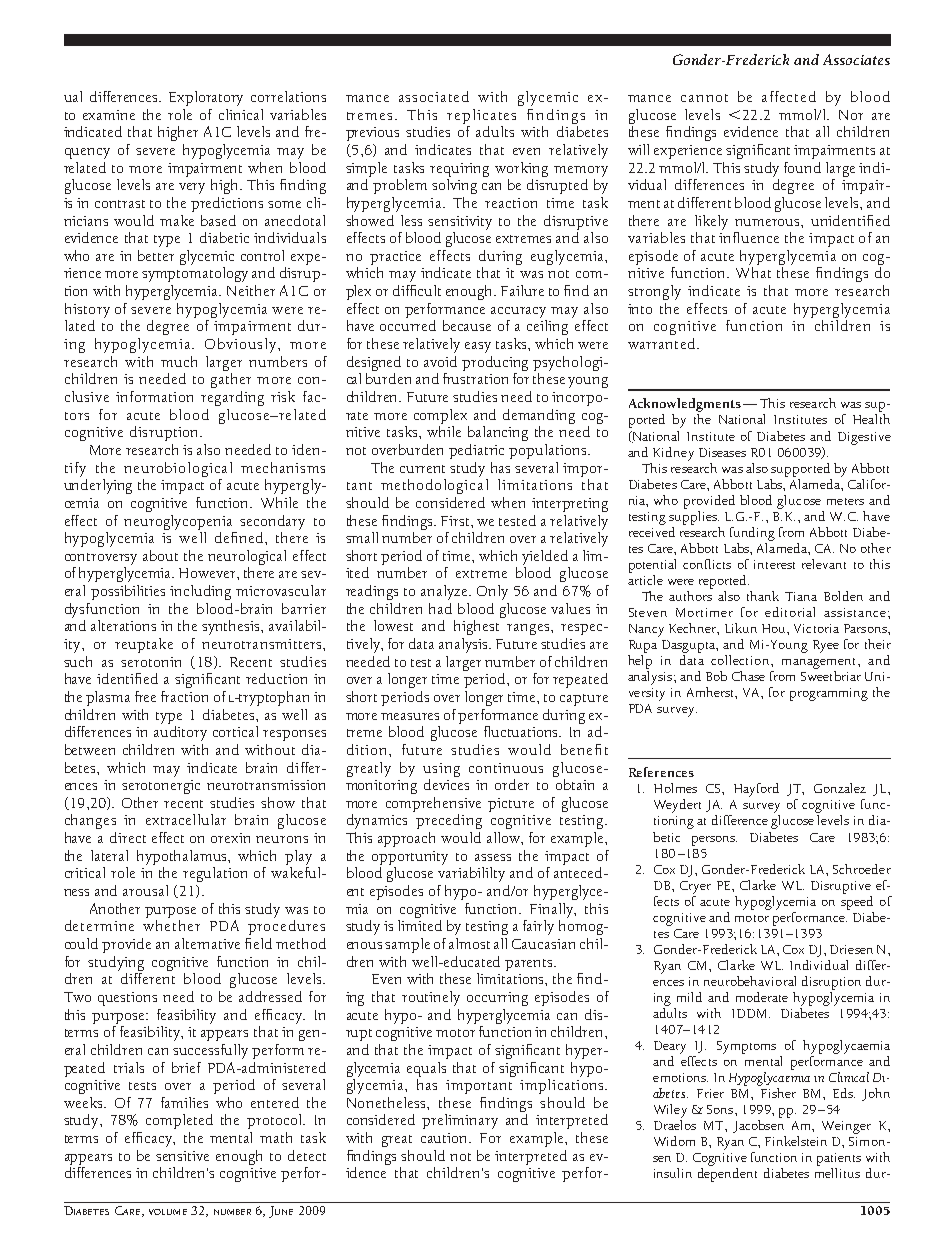 The image size is (952, 1256). Describe the element at coordinates (144, 645) in the document. I see `reuptake` at that location.
